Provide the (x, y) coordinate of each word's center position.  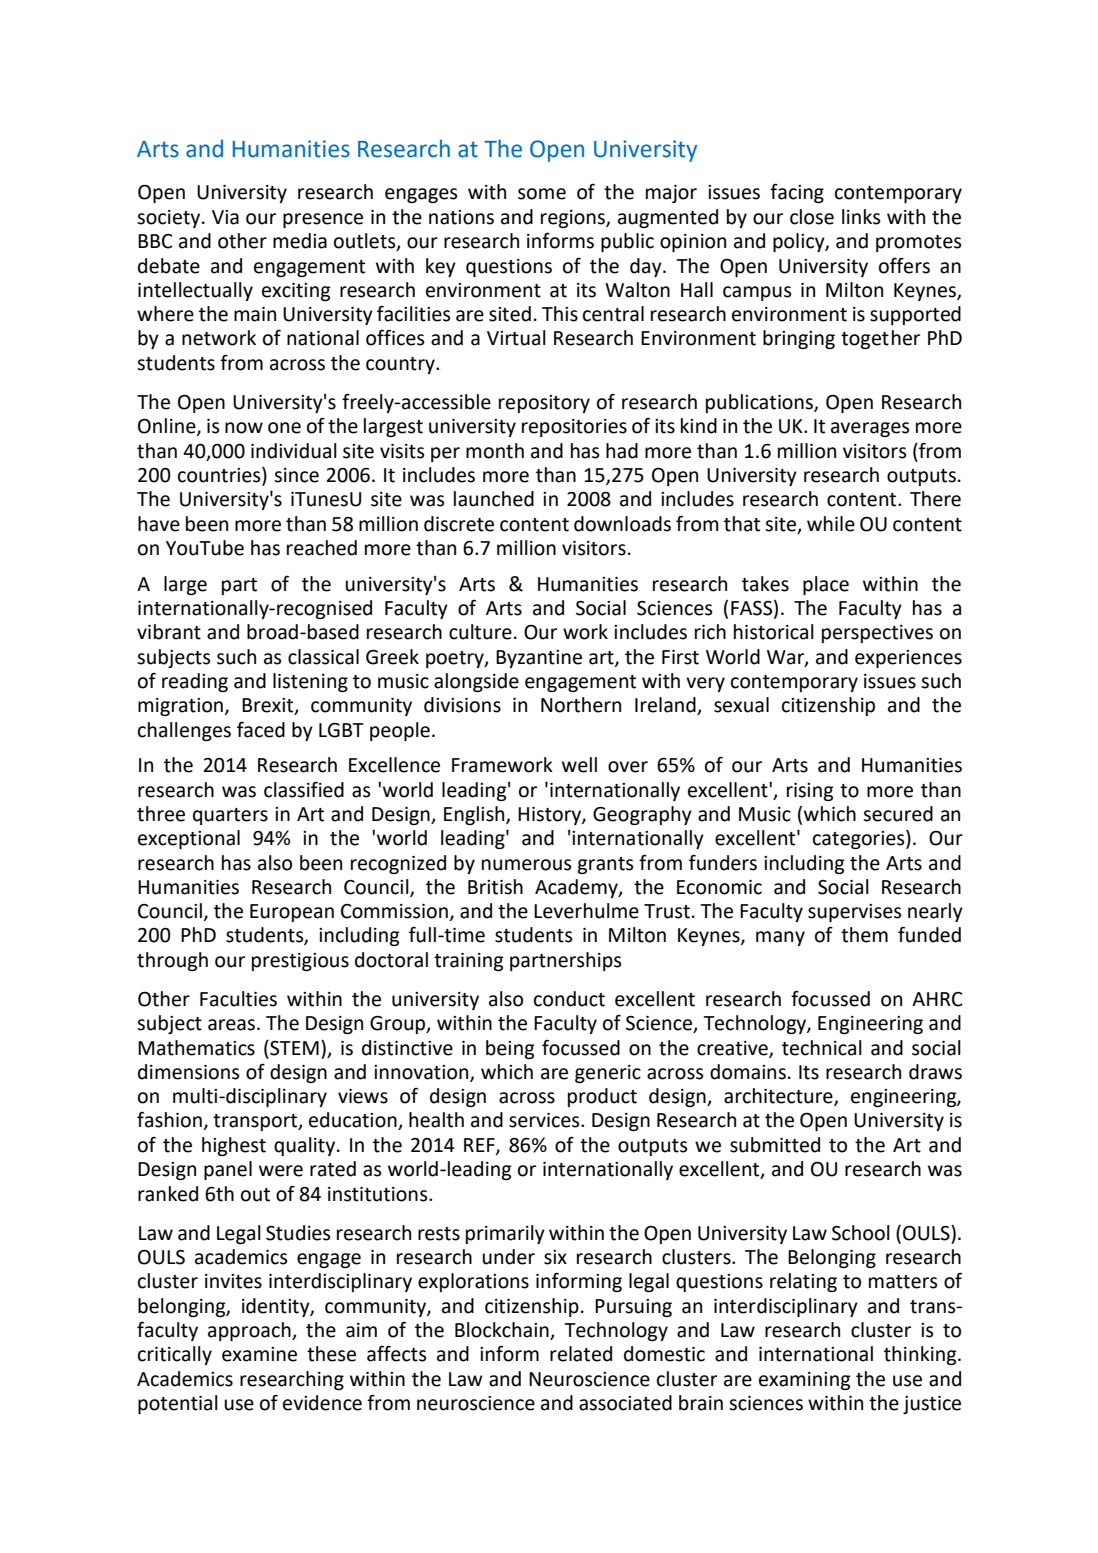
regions (574, 219)
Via (225, 217)
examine (259, 1354)
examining (805, 1381)
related (581, 1354)
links (861, 217)
